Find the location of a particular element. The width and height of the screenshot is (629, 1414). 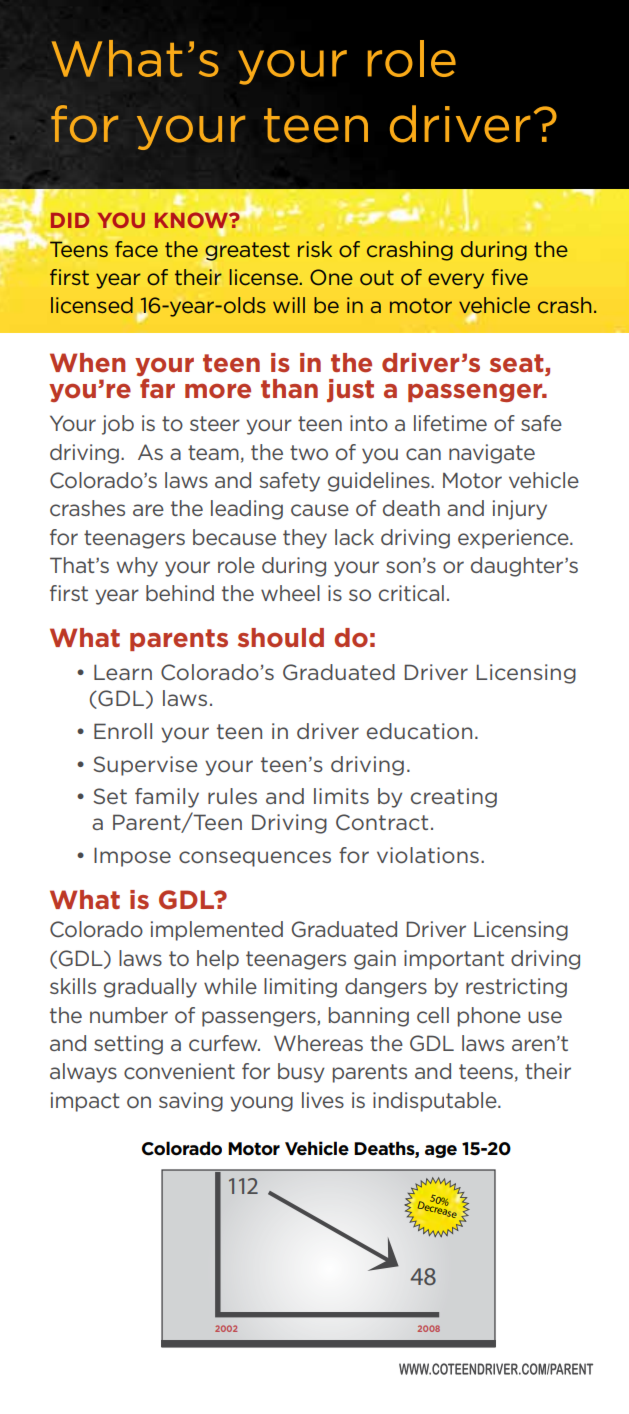

busy is located at coordinates (301, 1073).
